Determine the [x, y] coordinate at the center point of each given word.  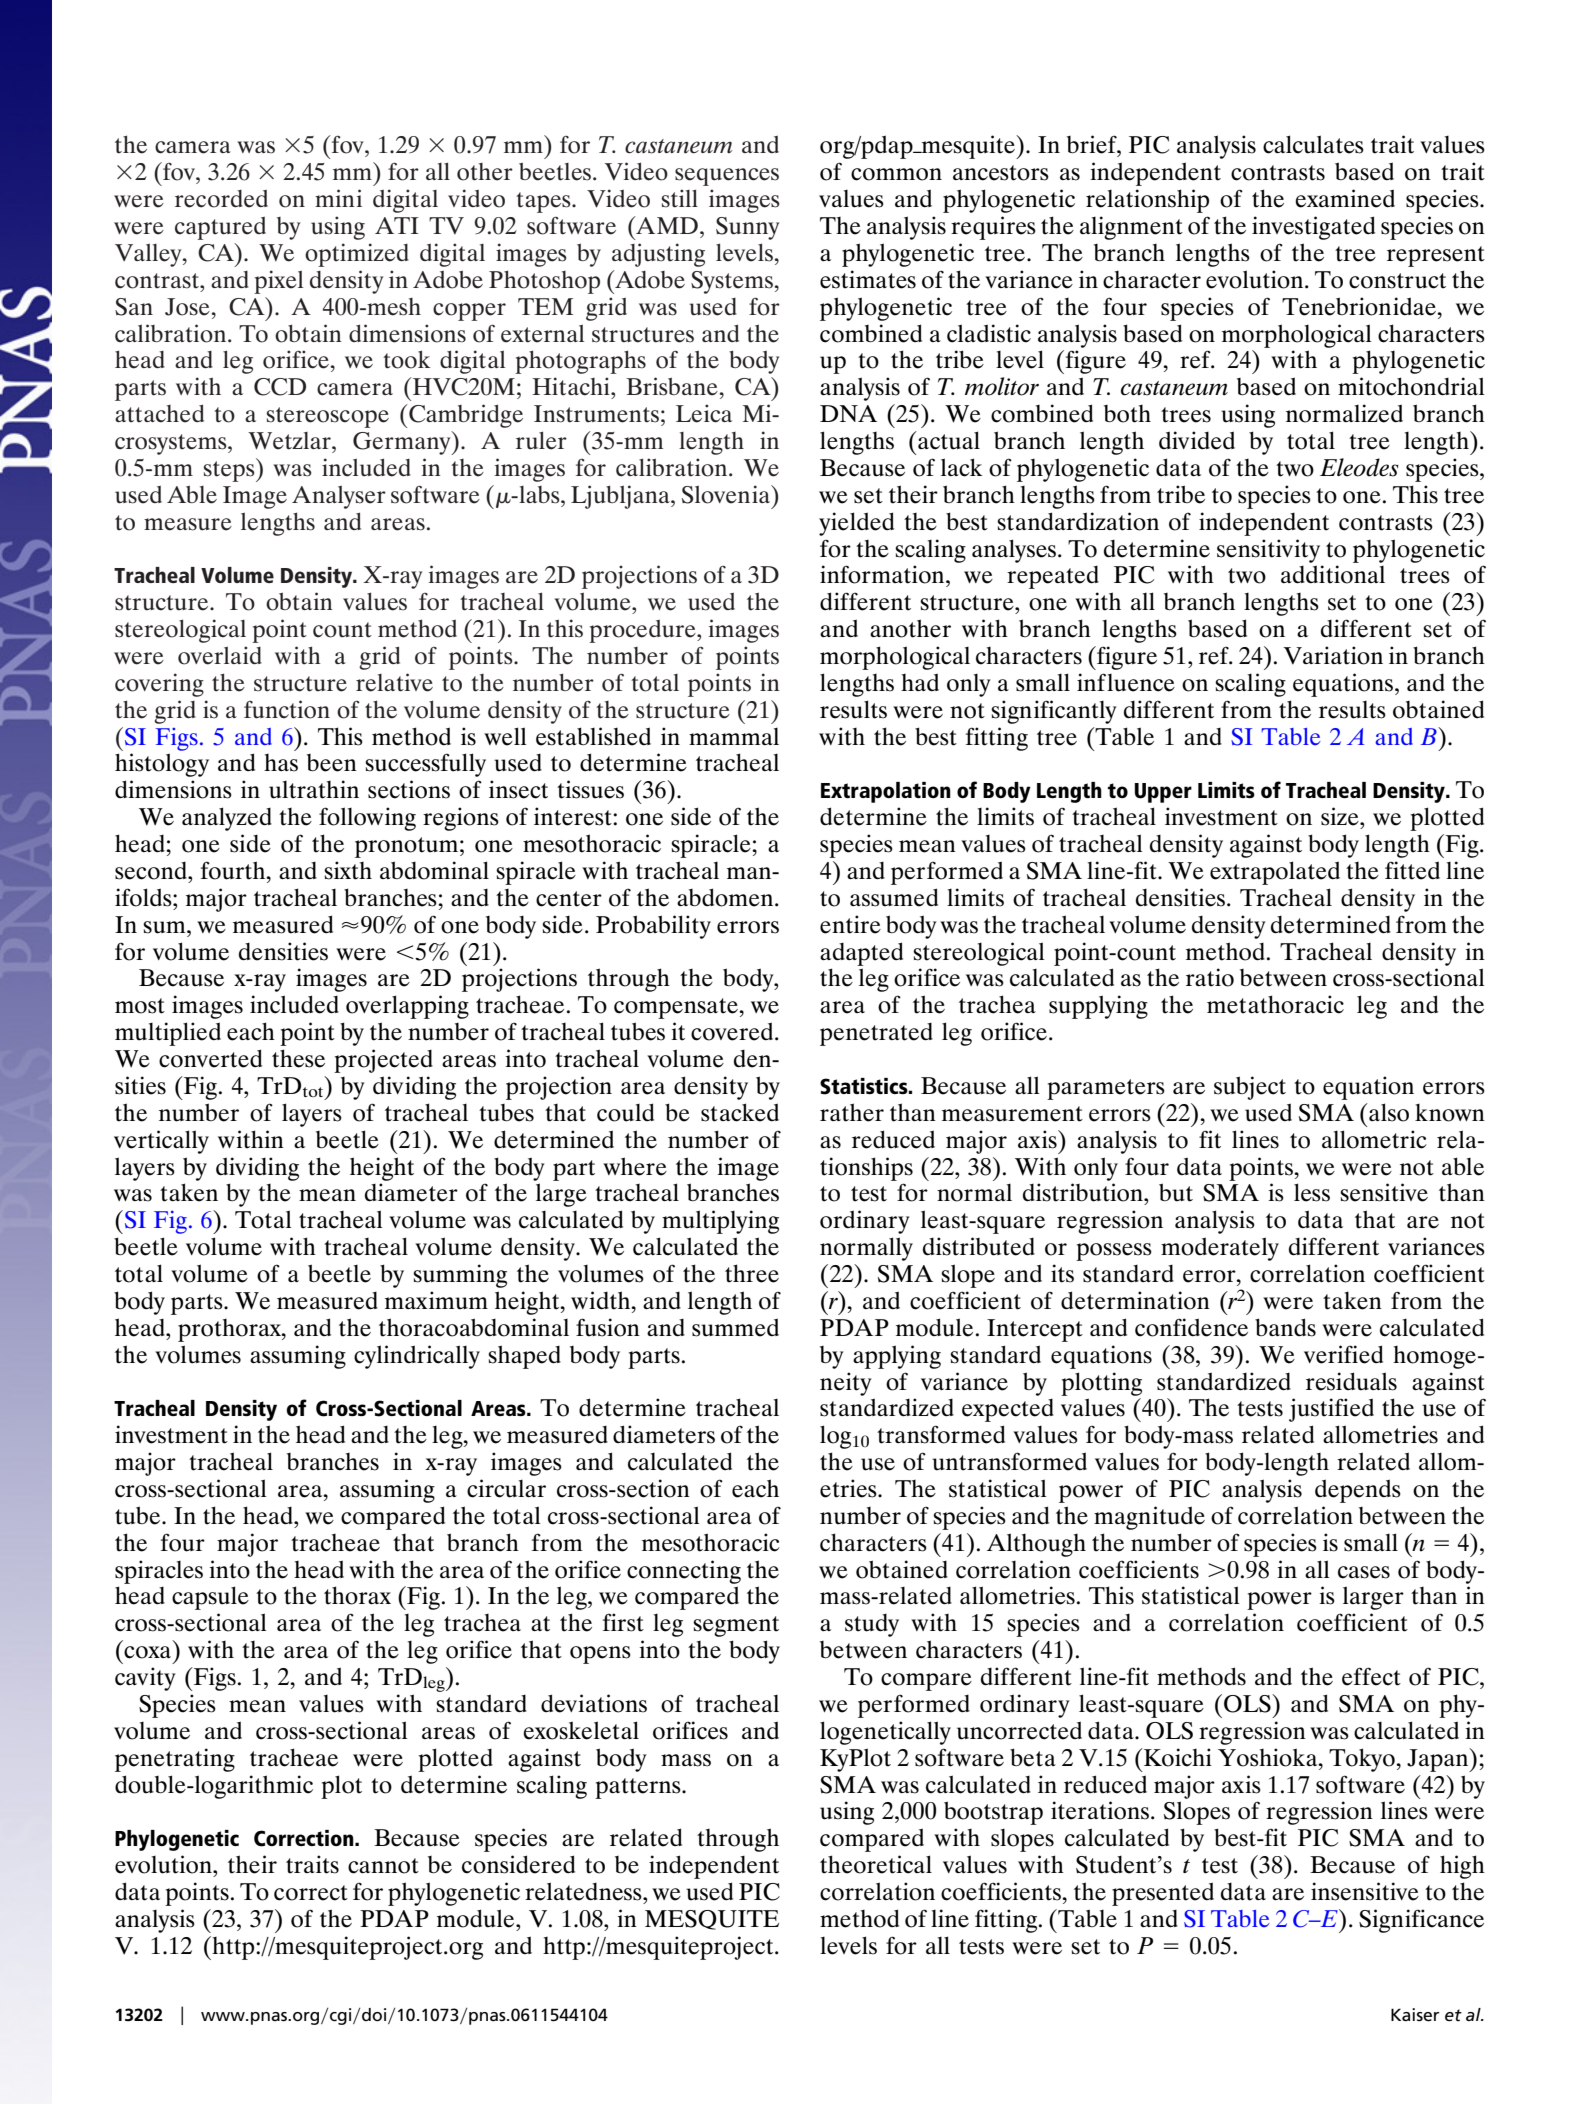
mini [338, 198]
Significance [1421, 1921]
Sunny [747, 228]
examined [1345, 198]
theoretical [876, 1864]
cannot [383, 1866]
